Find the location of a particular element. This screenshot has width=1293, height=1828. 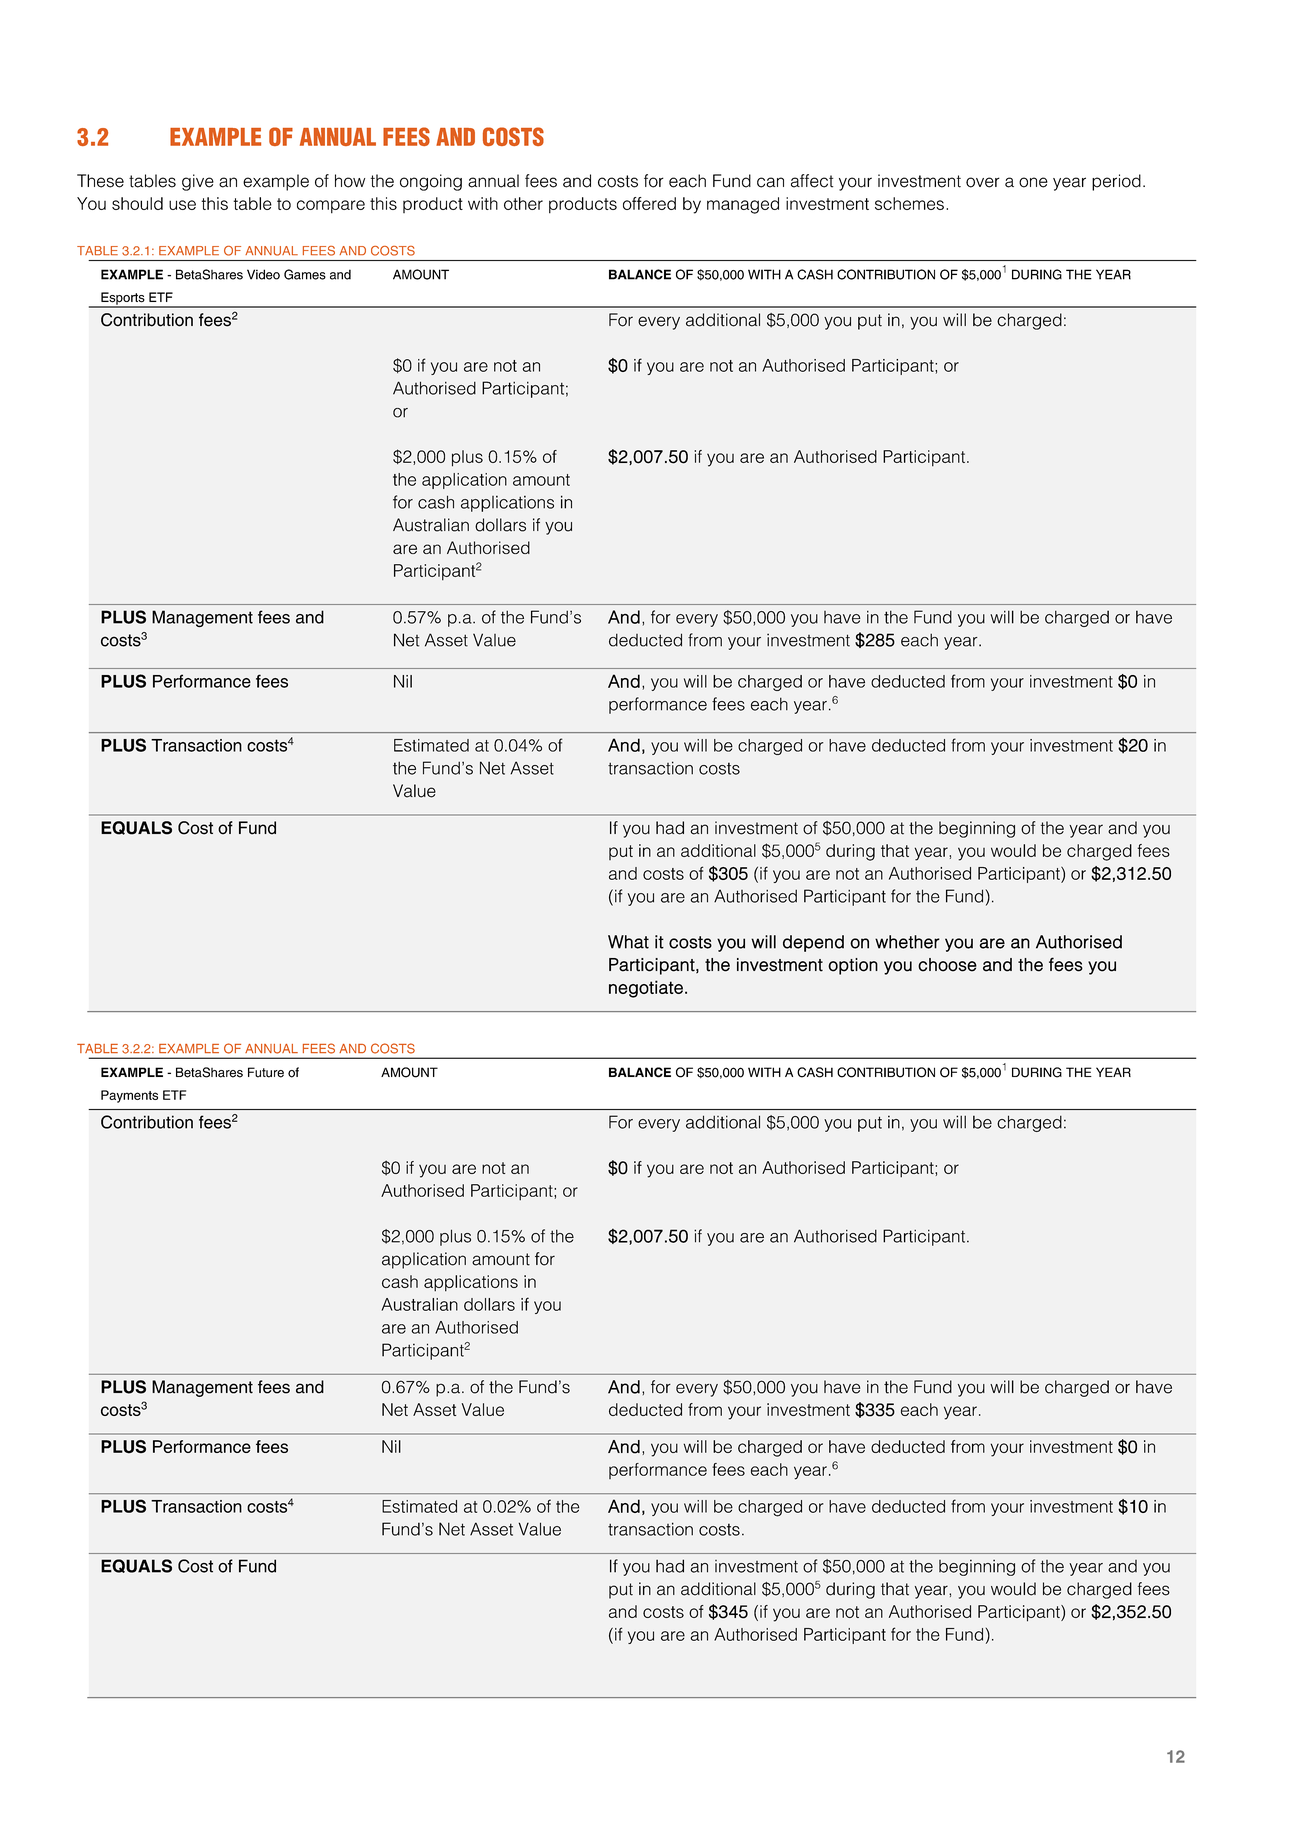

use is located at coordinates (182, 205).
